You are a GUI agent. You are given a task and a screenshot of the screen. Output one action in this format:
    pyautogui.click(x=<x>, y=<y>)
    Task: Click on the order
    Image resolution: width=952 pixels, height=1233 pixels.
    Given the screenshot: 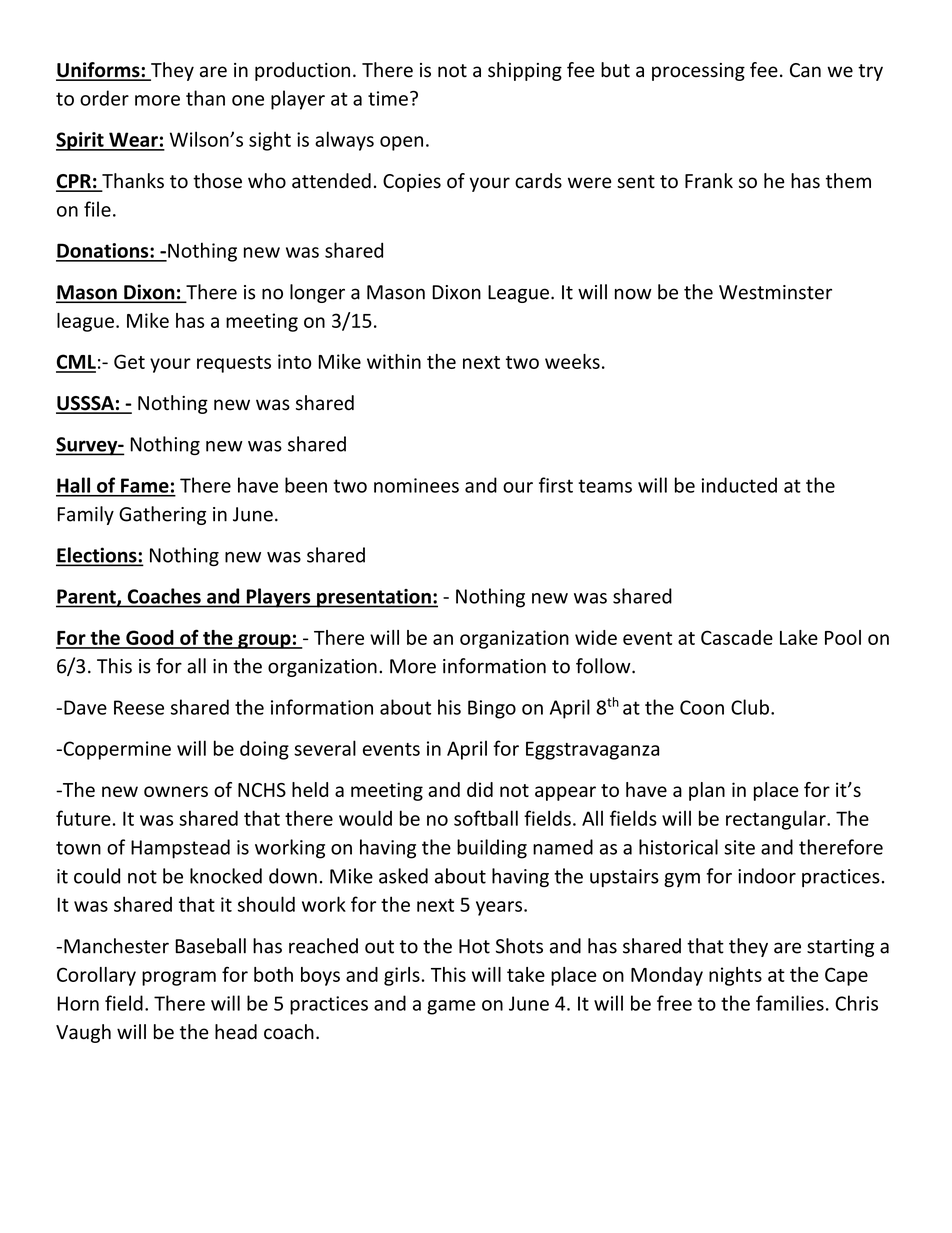 What is the action you would take?
    pyautogui.click(x=104, y=98)
